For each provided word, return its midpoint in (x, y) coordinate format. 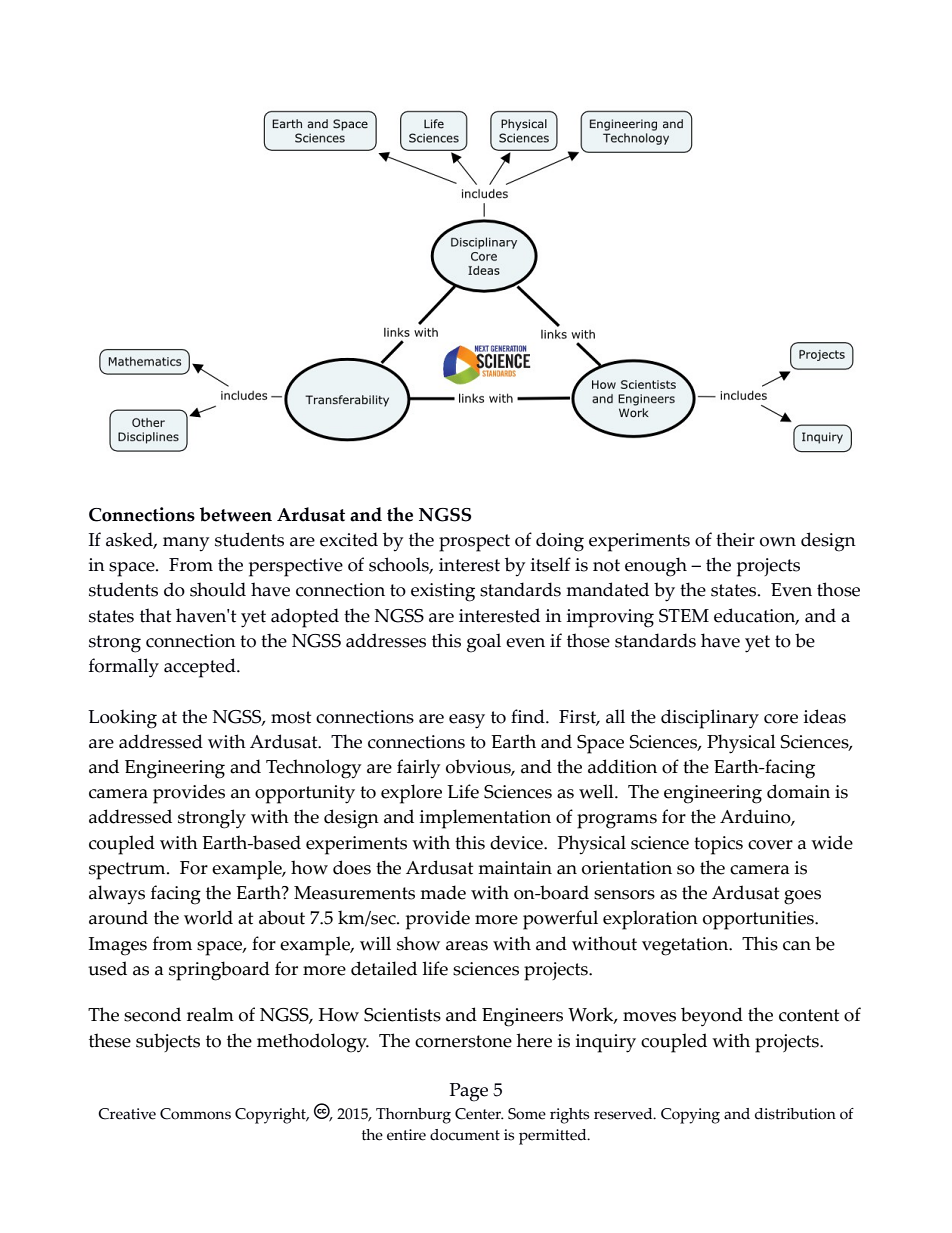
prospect (474, 543)
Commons (195, 1114)
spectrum (128, 871)
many (186, 544)
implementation (485, 819)
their (735, 539)
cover (770, 845)
